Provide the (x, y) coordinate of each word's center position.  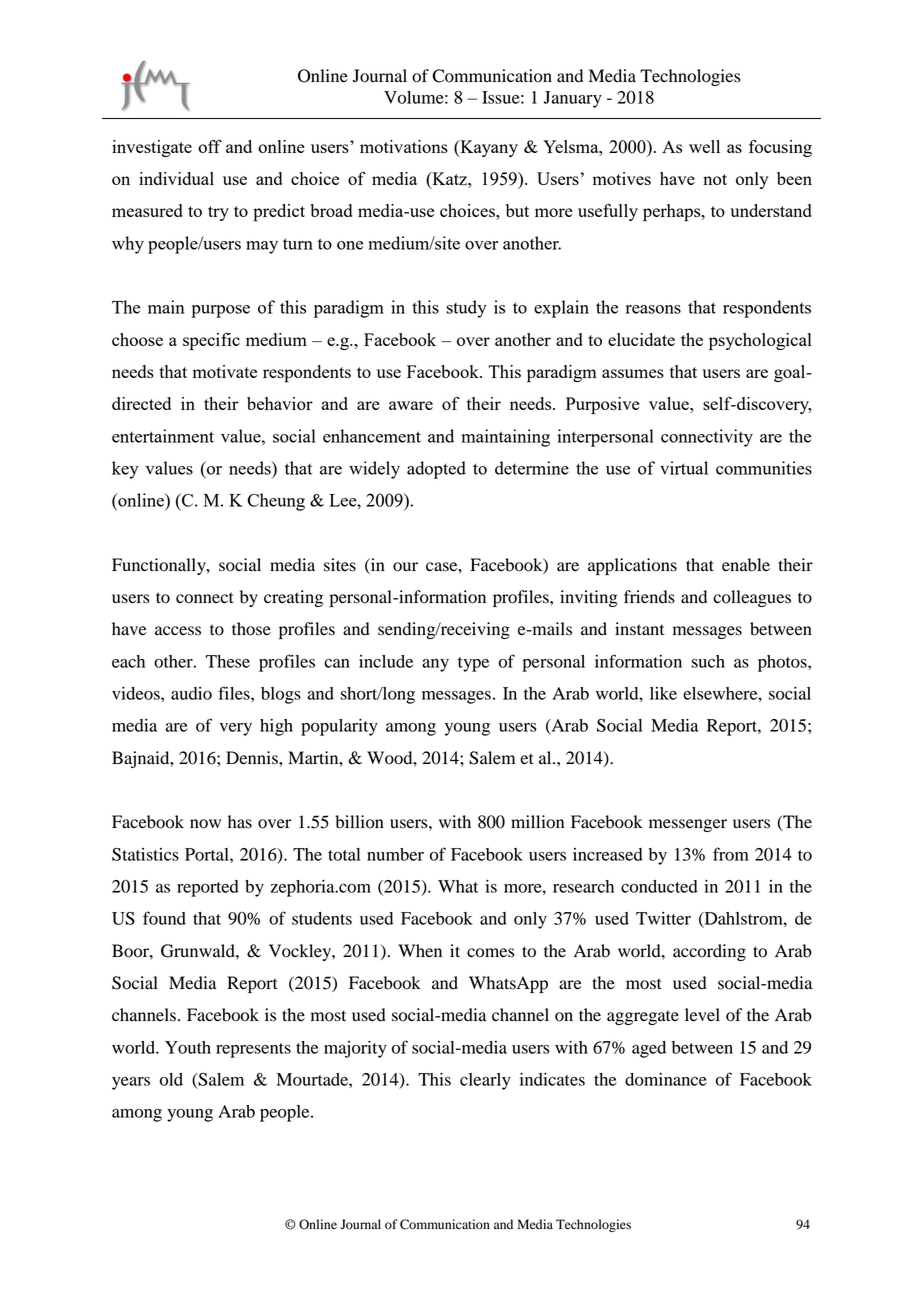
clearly (485, 1081)
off (210, 146)
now (205, 824)
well (704, 146)
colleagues (752, 598)
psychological (760, 341)
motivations (404, 146)
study (466, 309)
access (178, 631)
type (473, 664)
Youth (188, 1047)
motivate (225, 371)
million (537, 822)
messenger (688, 825)
